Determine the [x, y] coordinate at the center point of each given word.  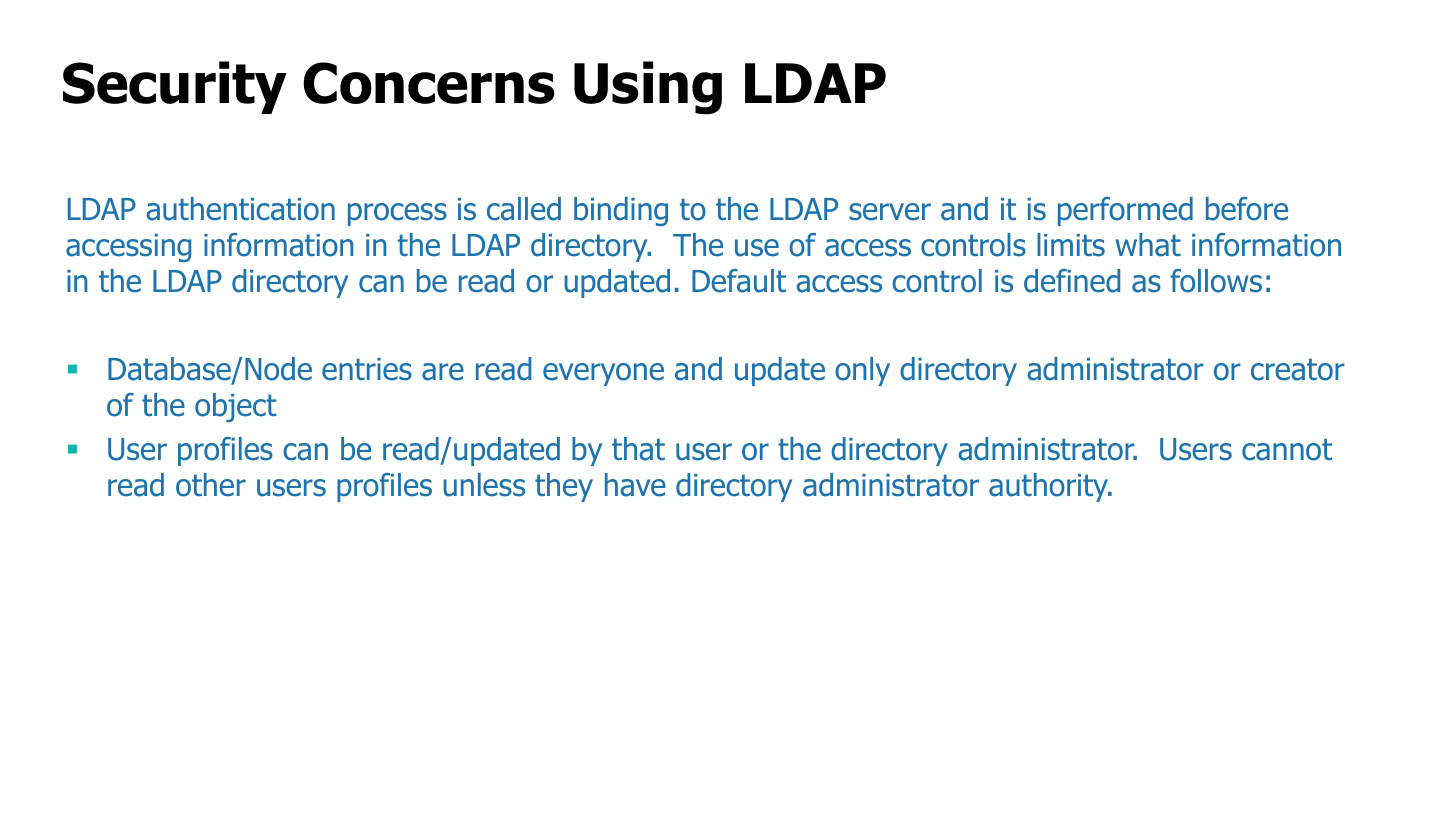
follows [1216, 281]
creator [1298, 369]
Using [648, 88]
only [862, 371]
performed [1125, 211]
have [635, 485]
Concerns [429, 83]
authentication [240, 209]
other [211, 485]
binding [621, 211]
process [397, 214]
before [1247, 209]
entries [367, 369]
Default [739, 281]
